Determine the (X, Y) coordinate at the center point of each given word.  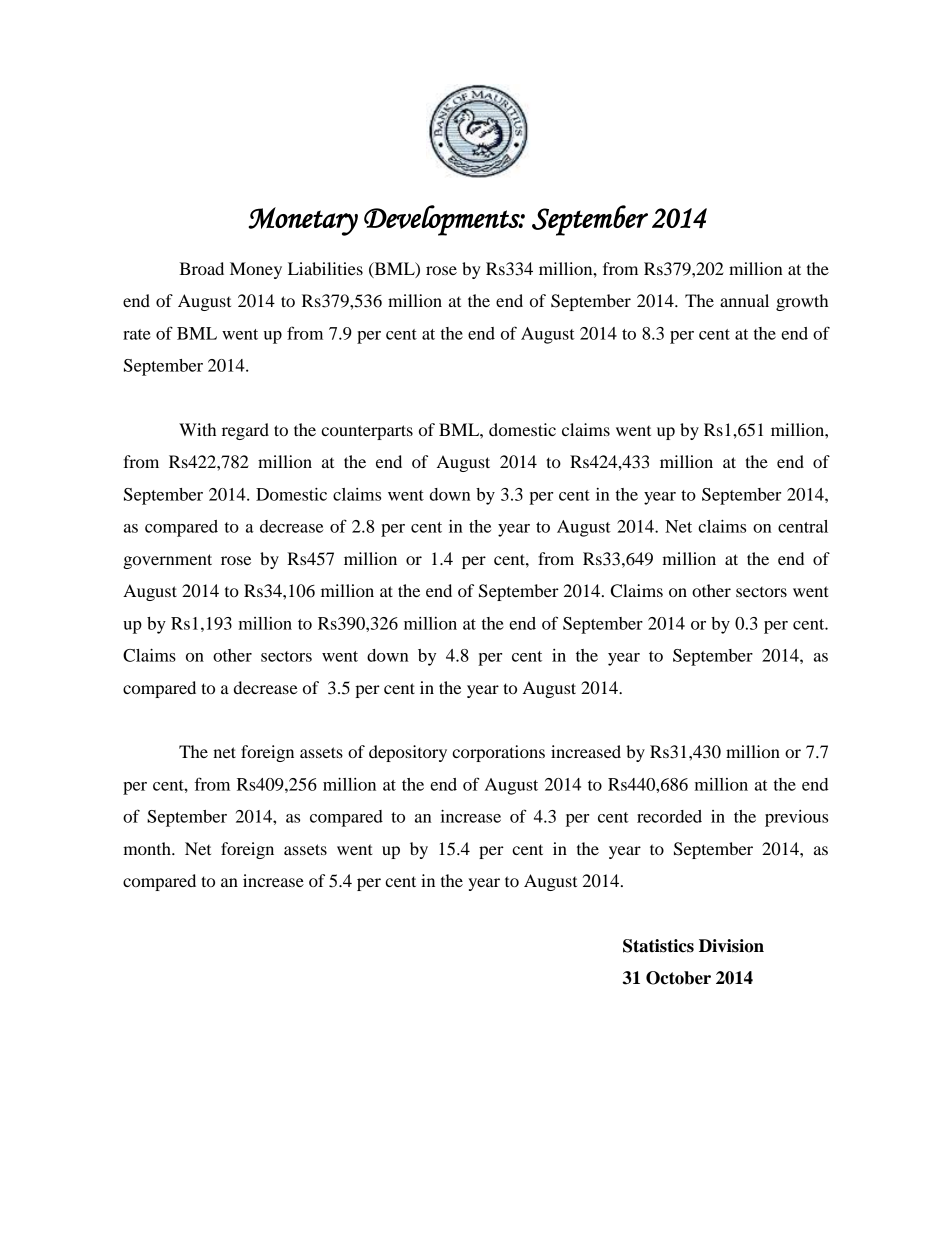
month (148, 848)
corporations (498, 753)
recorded (669, 816)
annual (744, 300)
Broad (201, 268)
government (167, 561)
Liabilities (325, 268)
